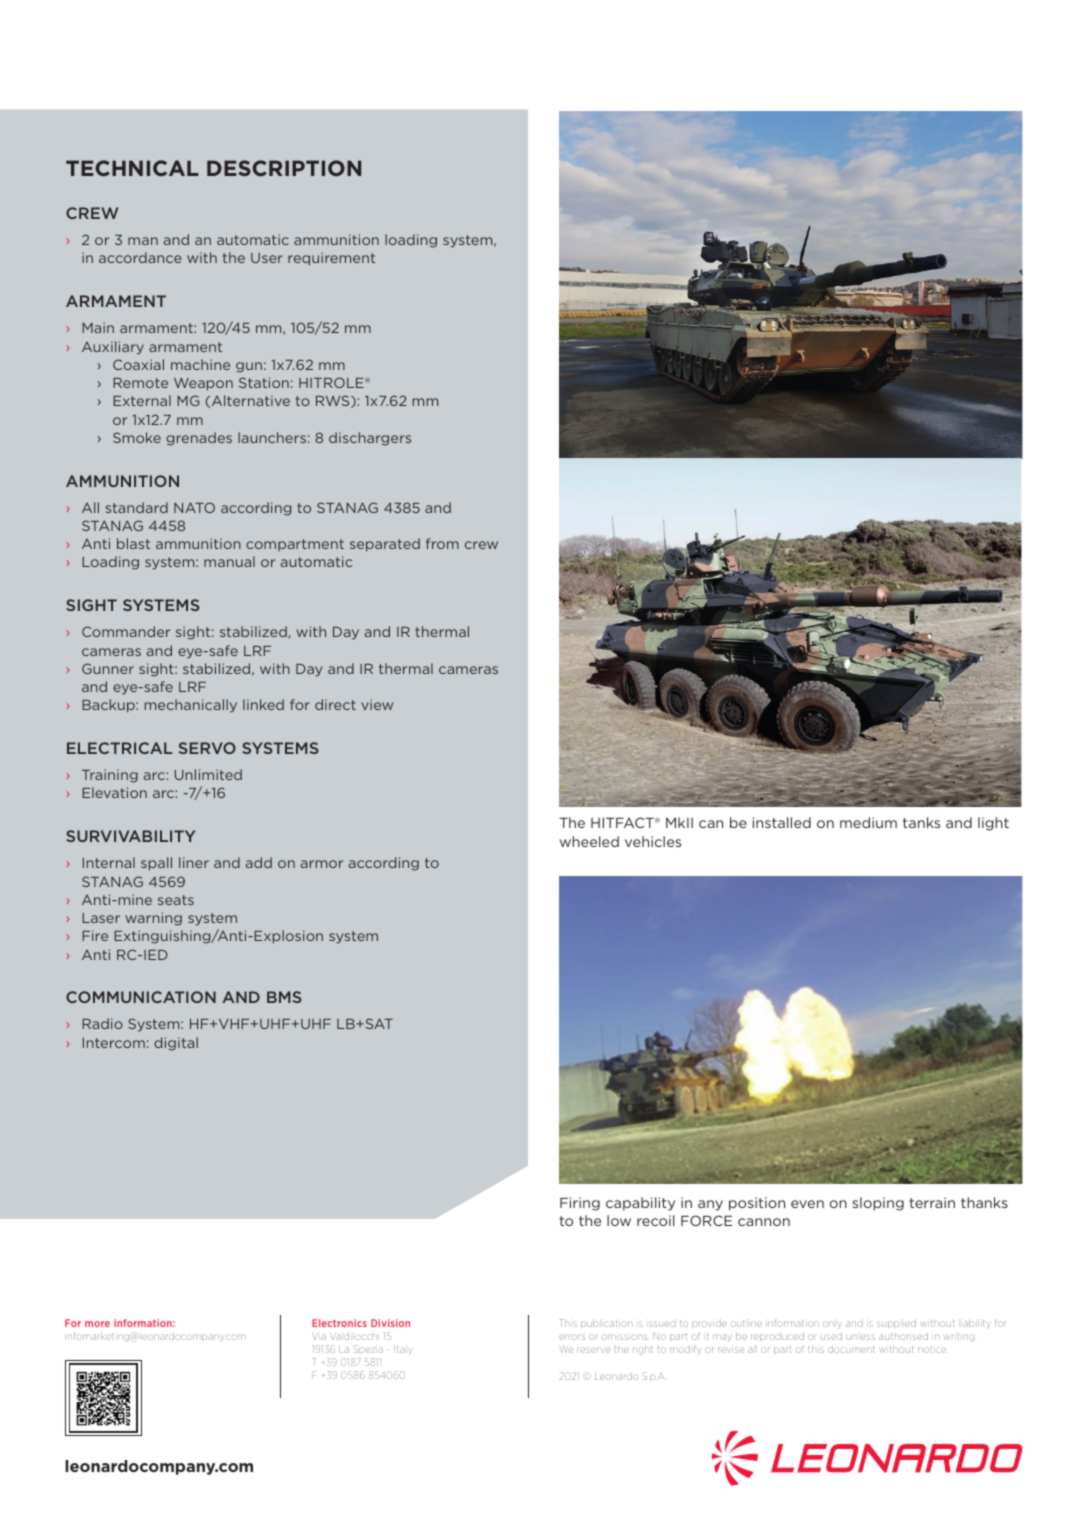  Describe the element at coordinates (97, 1324) in the page. I see `more` at that location.
